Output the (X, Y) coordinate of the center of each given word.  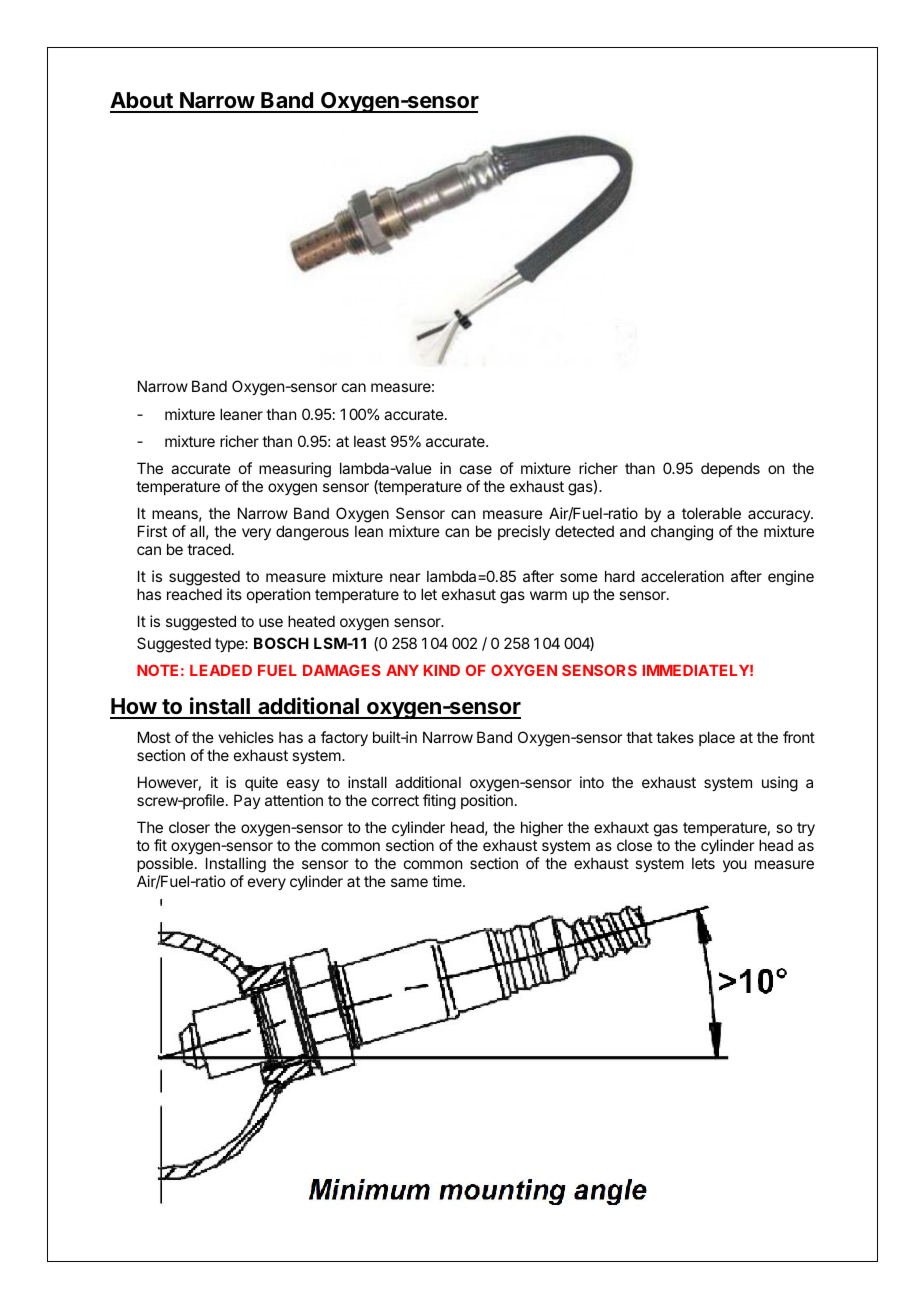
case (476, 469)
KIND (442, 670)
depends (730, 469)
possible (165, 864)
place (717, 738)
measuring (295, 470)
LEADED (221, 670)
